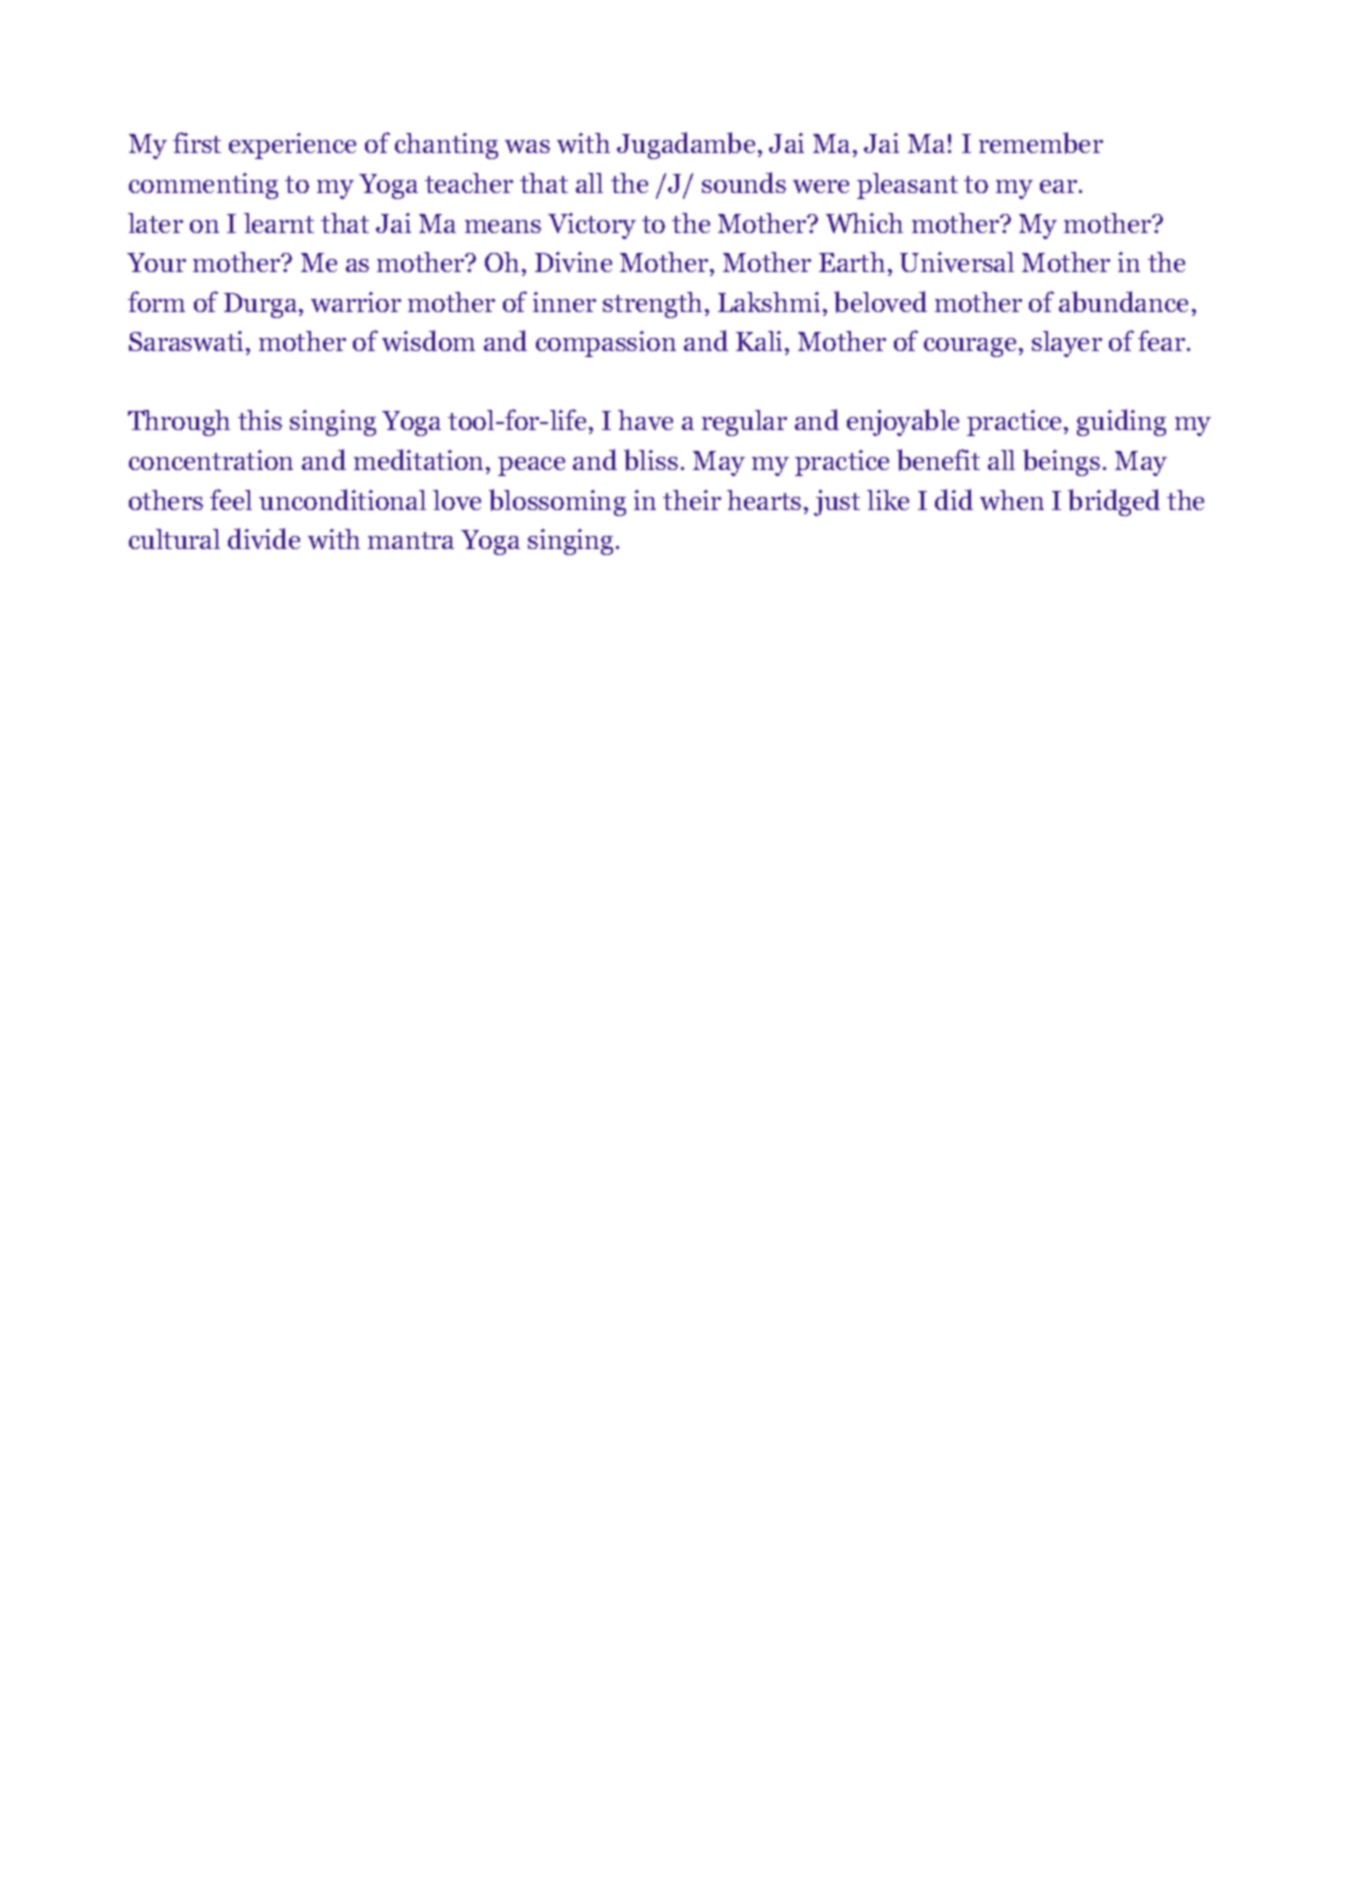 This screenshot has height=1904, width=1346. I want to click on remember, so click(1041, 143).
